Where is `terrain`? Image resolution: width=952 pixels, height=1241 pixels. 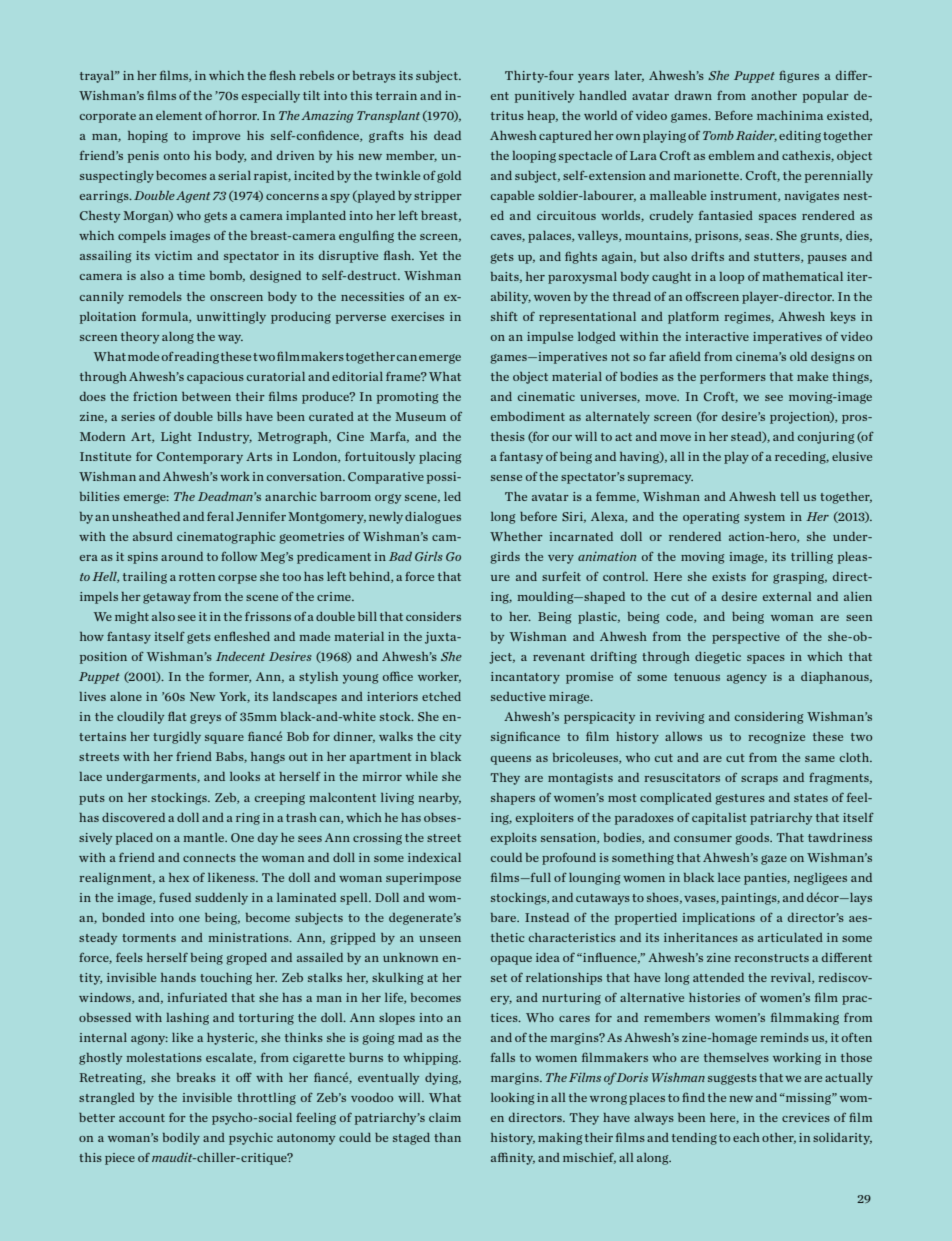 terrain is located at coordinates (396, 95).
